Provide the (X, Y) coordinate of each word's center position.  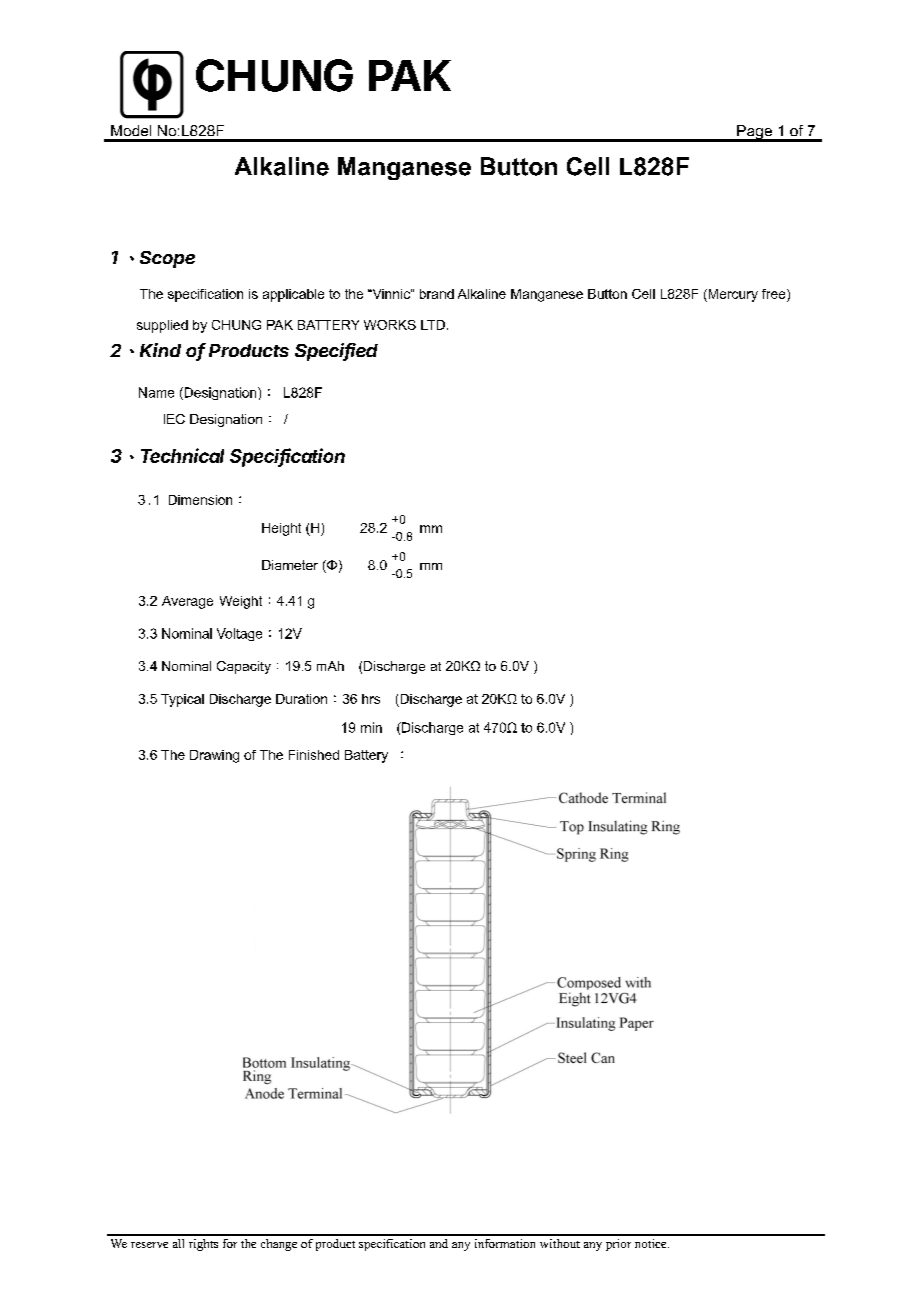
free (775, 294)
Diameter (290, 565)
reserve (149, 1245)
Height (281, 529)
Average (187, 602)
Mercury (732, 295)
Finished (314, 755)
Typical (182, 700)
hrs (371, 699)
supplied (162, 326)
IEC (174, 419)
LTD (433, 325)
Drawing (214, 756)
